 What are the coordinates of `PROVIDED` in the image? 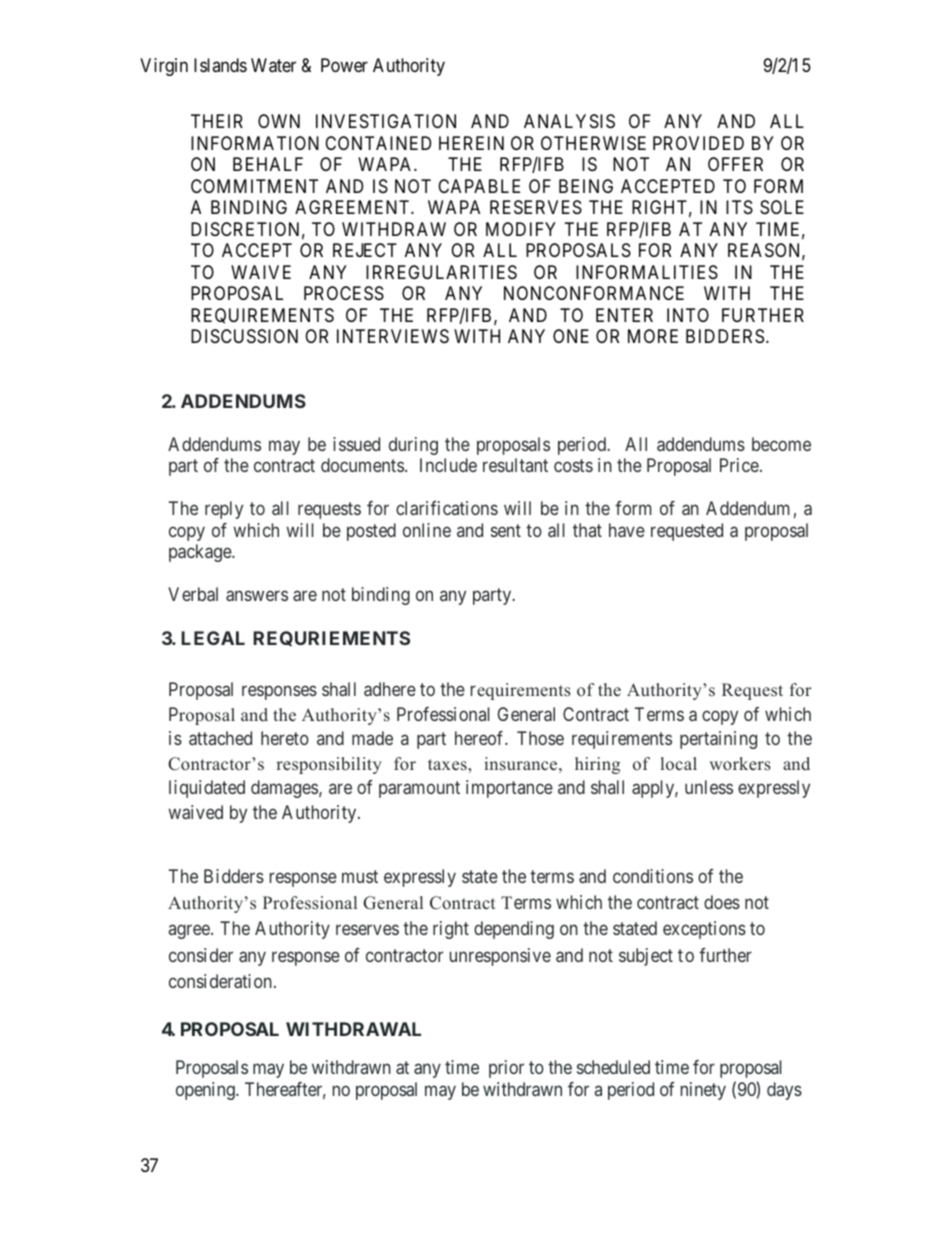 It's located at (698, 143).
